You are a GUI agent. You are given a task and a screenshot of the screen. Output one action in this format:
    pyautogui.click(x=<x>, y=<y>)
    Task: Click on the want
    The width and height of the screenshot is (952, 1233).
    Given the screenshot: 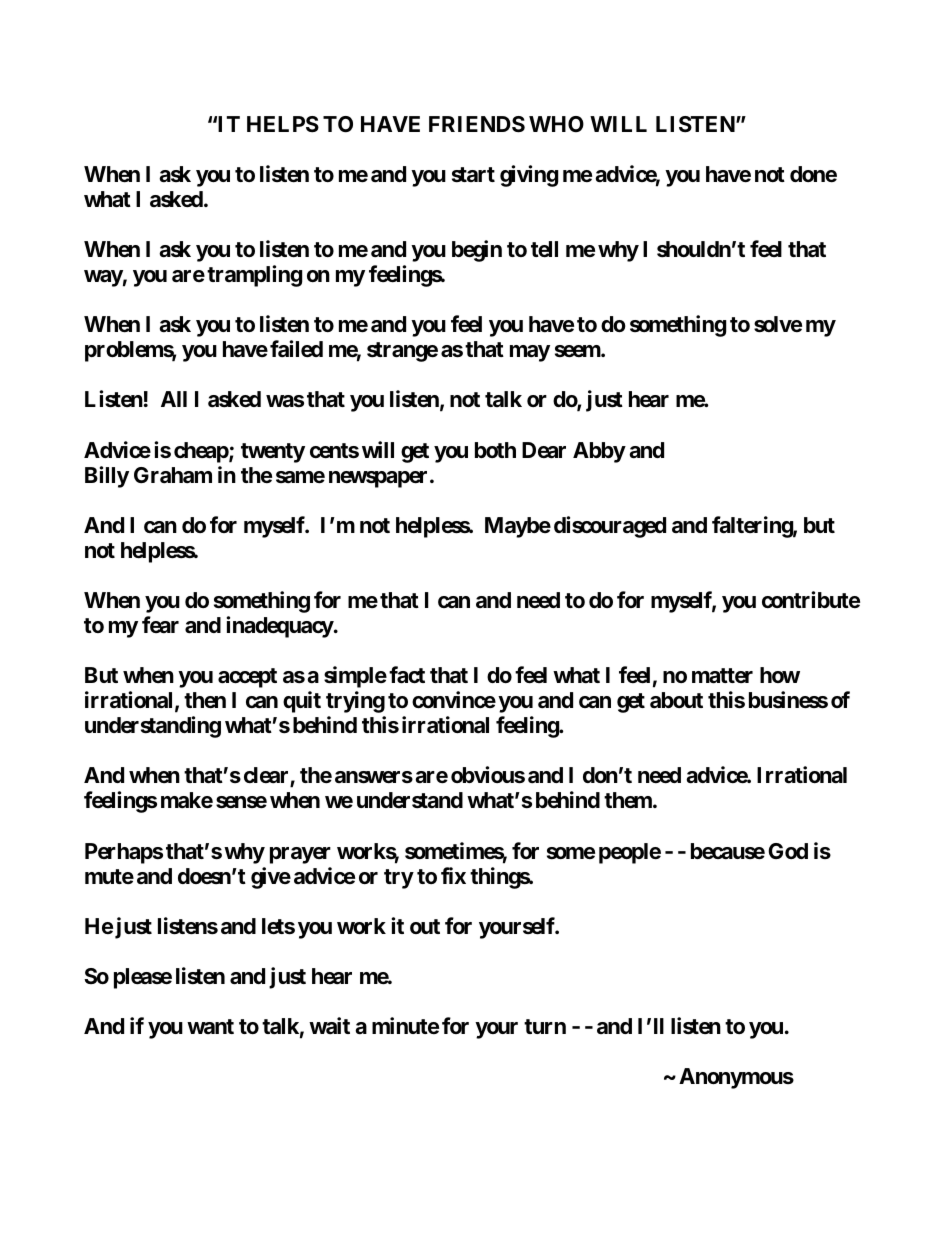 What is the action you would take?
    pyautogui.click(x=210, y=1026)
